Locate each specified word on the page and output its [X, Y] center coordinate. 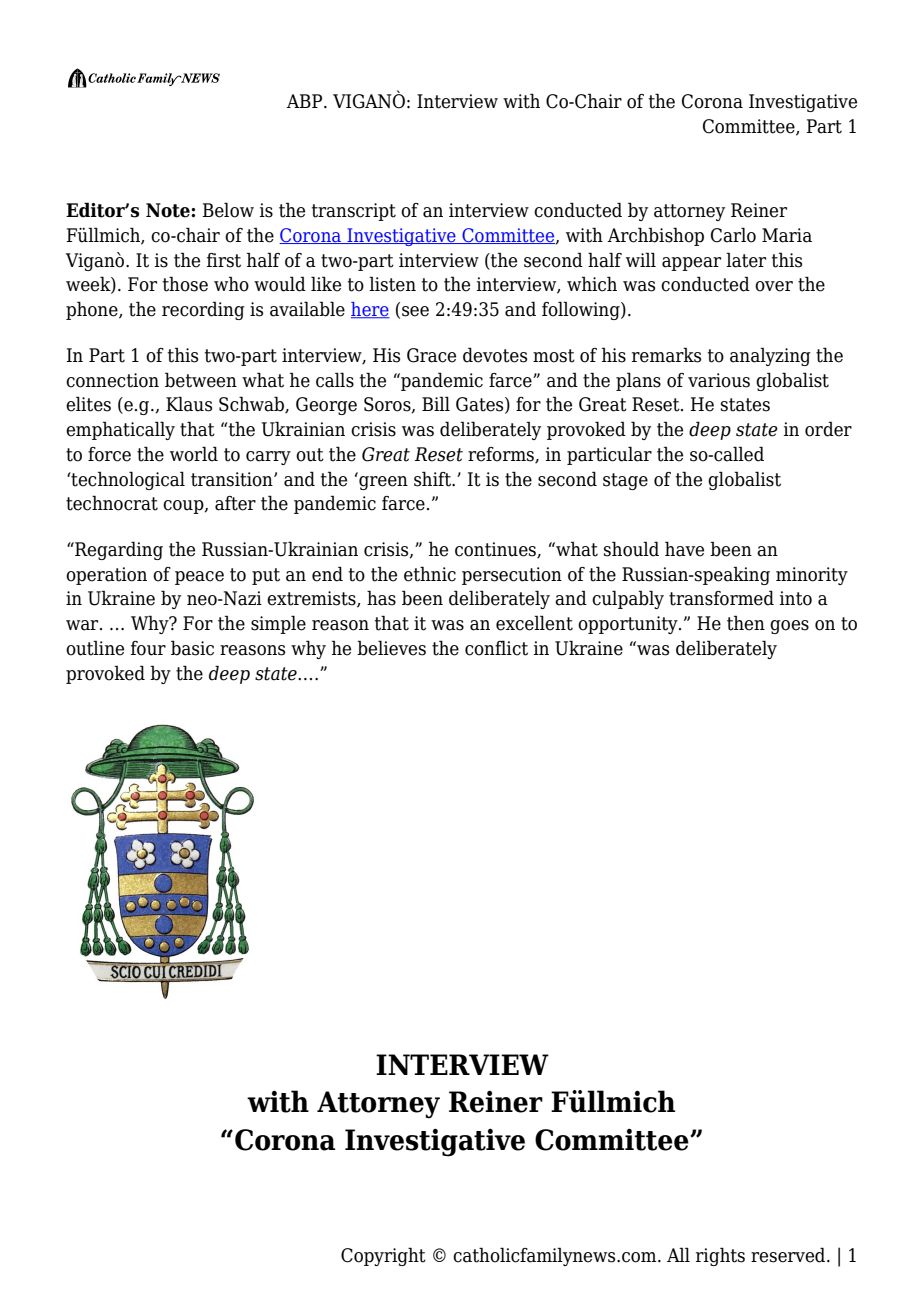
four [148, 648]
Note [169, 210]
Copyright [383, 1256]
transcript [354, 212]
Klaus [189, 404]
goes [789, 627]
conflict [496, 648]
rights [720, 1256]
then [746, 623]
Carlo [733, 235]
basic [192, 648]
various [719, 380]
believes [391, 648]
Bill [436, 403]
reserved [789, 1255]
